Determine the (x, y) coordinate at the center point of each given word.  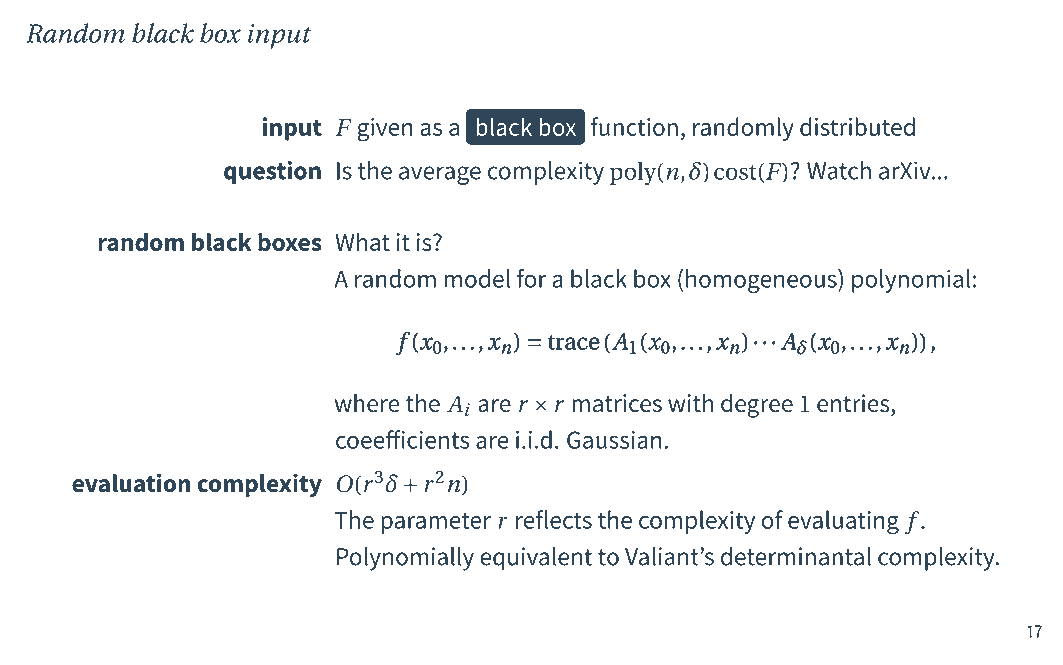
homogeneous (762, 281)
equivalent (536, 559)
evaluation (131, 483)
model (477, 278)
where (367, 403)
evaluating (843, 522)
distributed (857, 126)
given (385, 130)
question (272, 172)
